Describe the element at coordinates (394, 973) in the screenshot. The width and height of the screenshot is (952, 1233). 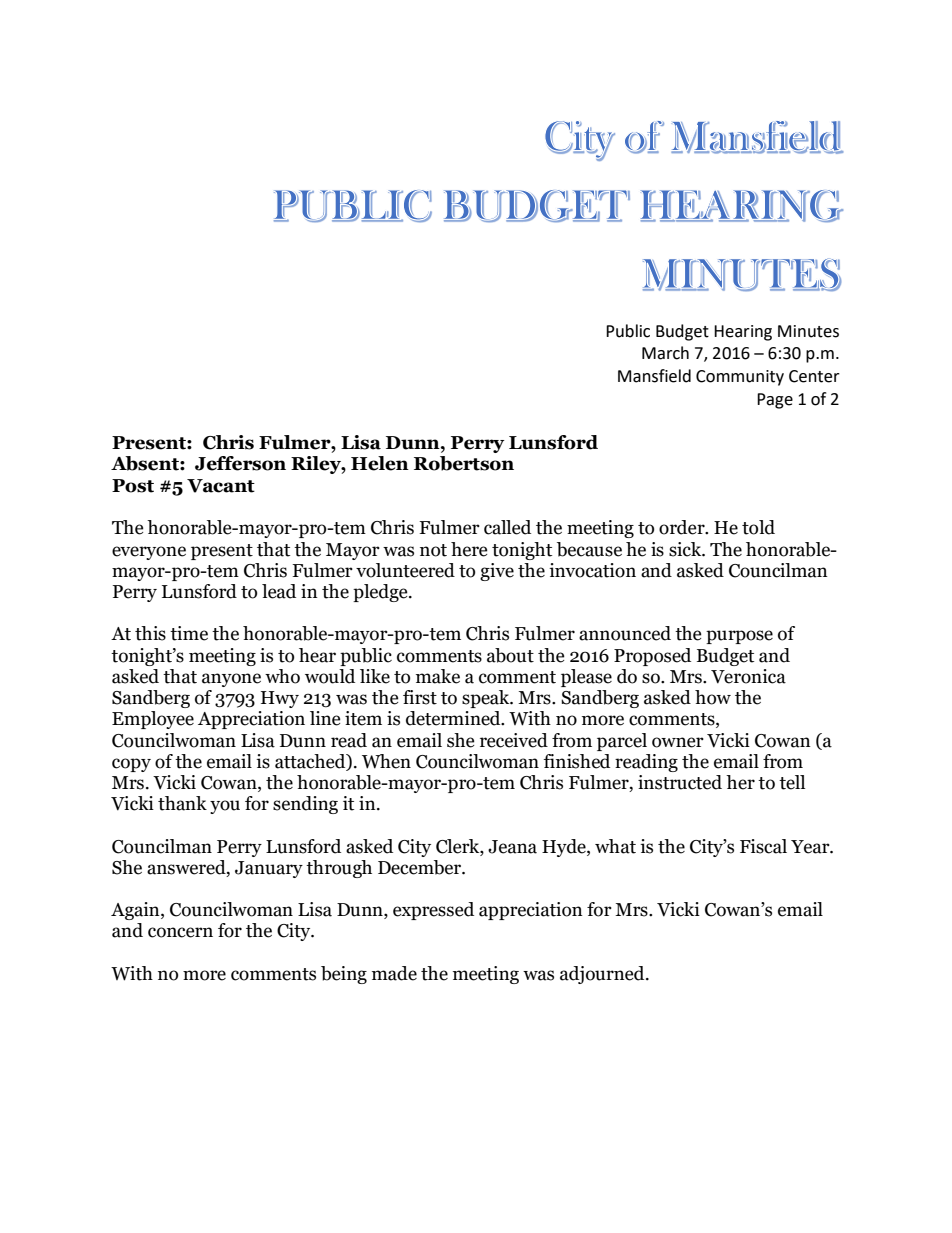
I see `made` at that location.
